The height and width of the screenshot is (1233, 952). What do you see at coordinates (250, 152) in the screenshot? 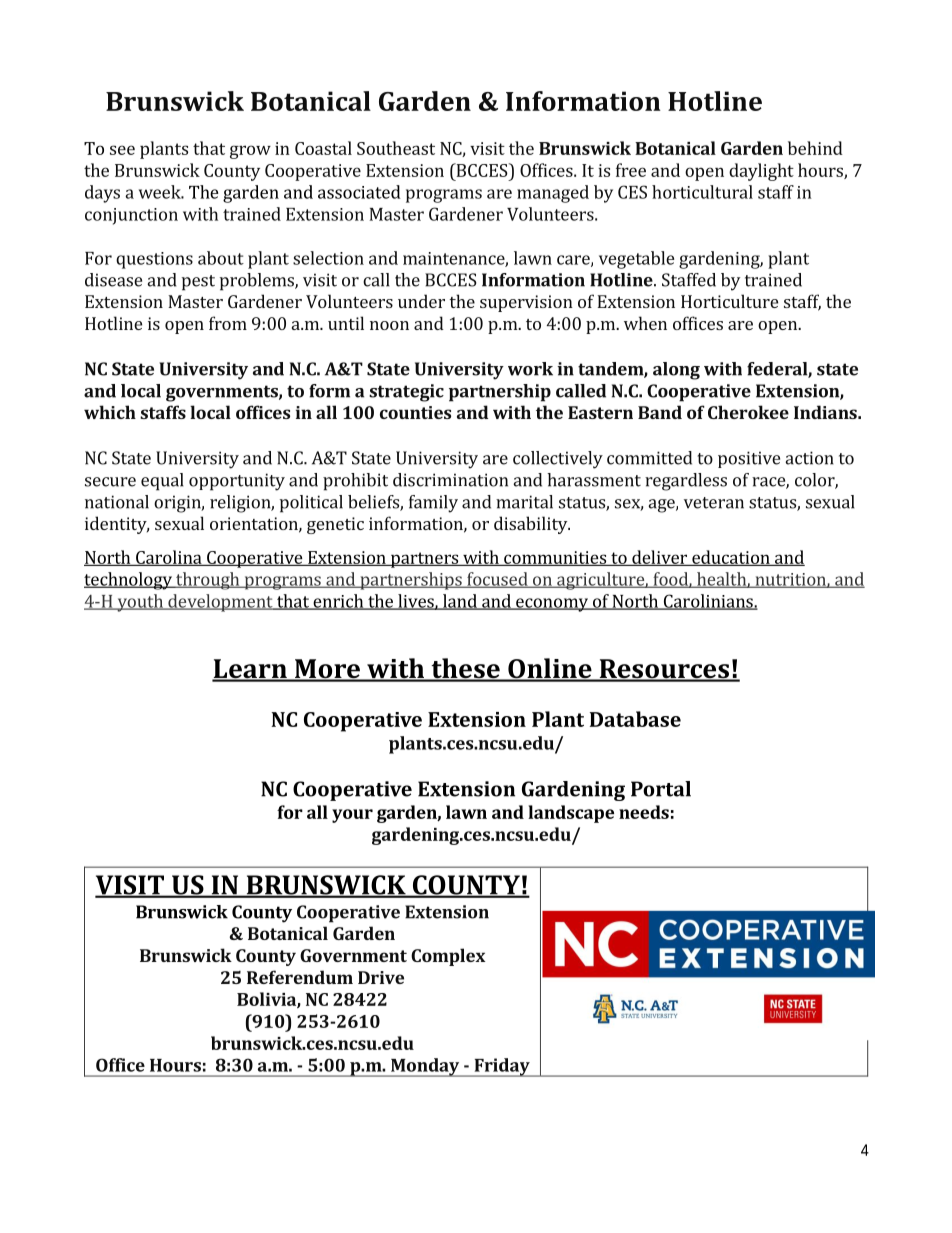
I see `grow` at bounding box center [250, 152].
